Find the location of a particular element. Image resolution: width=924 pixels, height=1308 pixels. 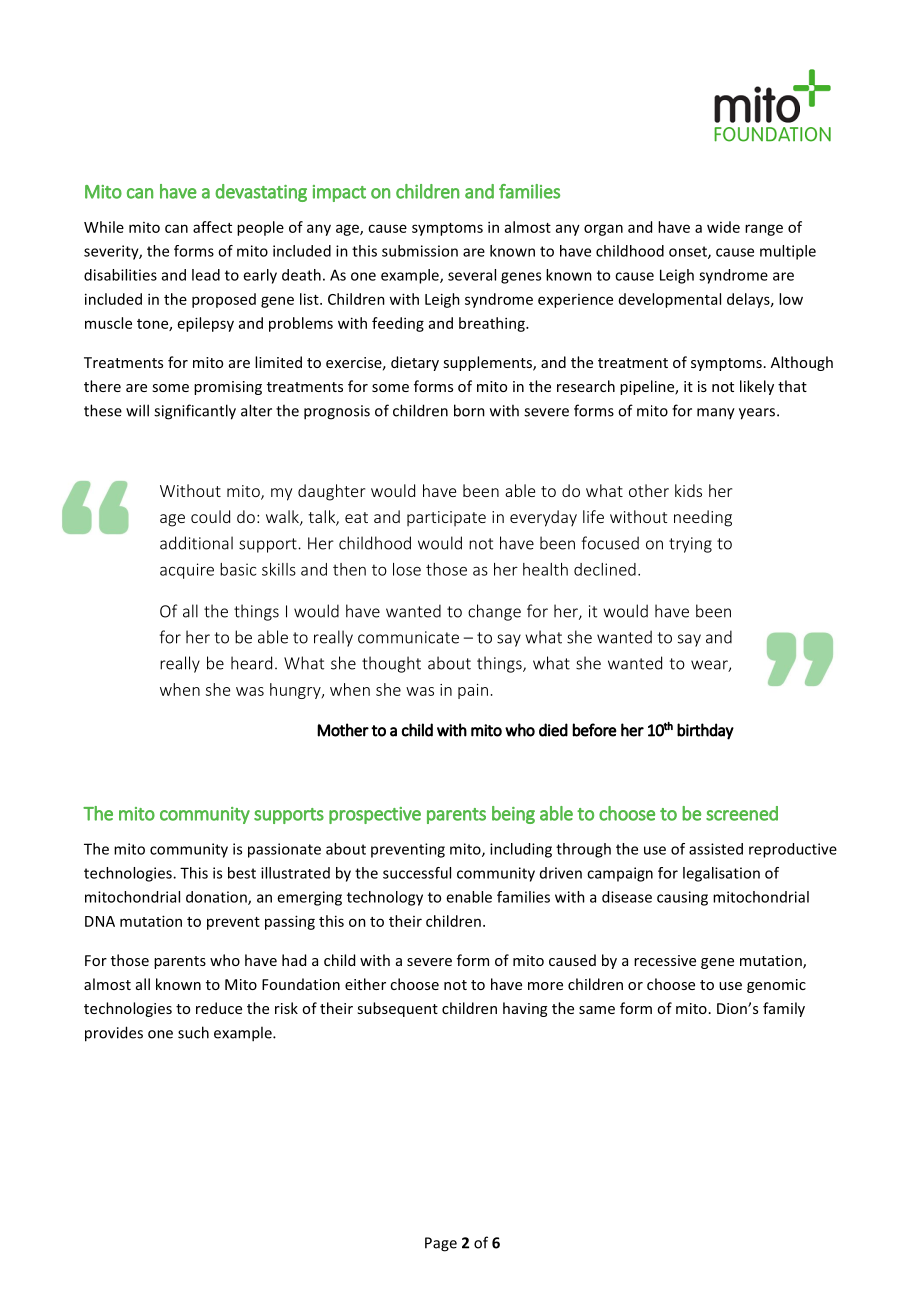

additional is located at coordinates (196, 543).
